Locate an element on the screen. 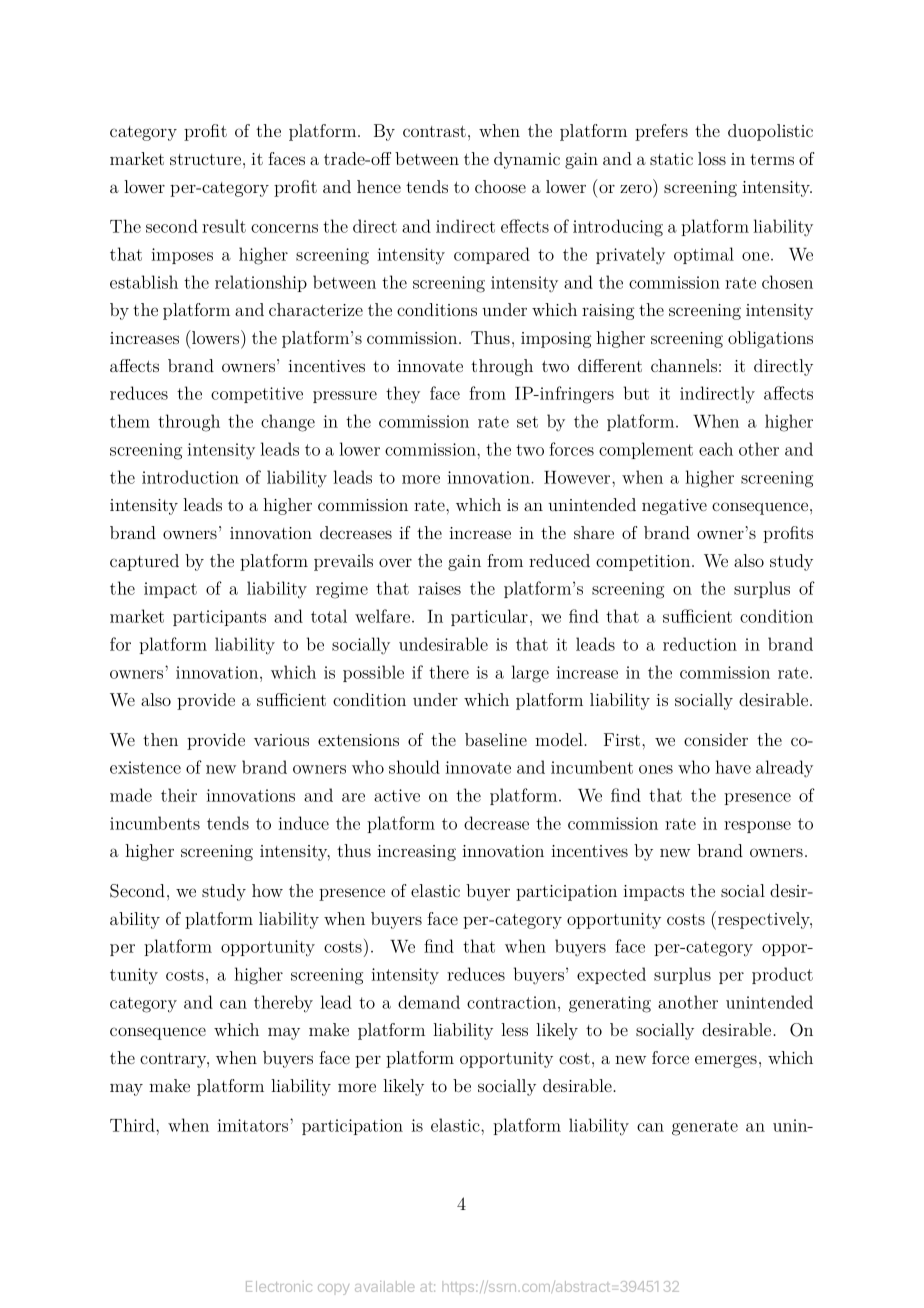 This screenshot has height=1308, width=924. available is located at coordinates (384, 1286).
